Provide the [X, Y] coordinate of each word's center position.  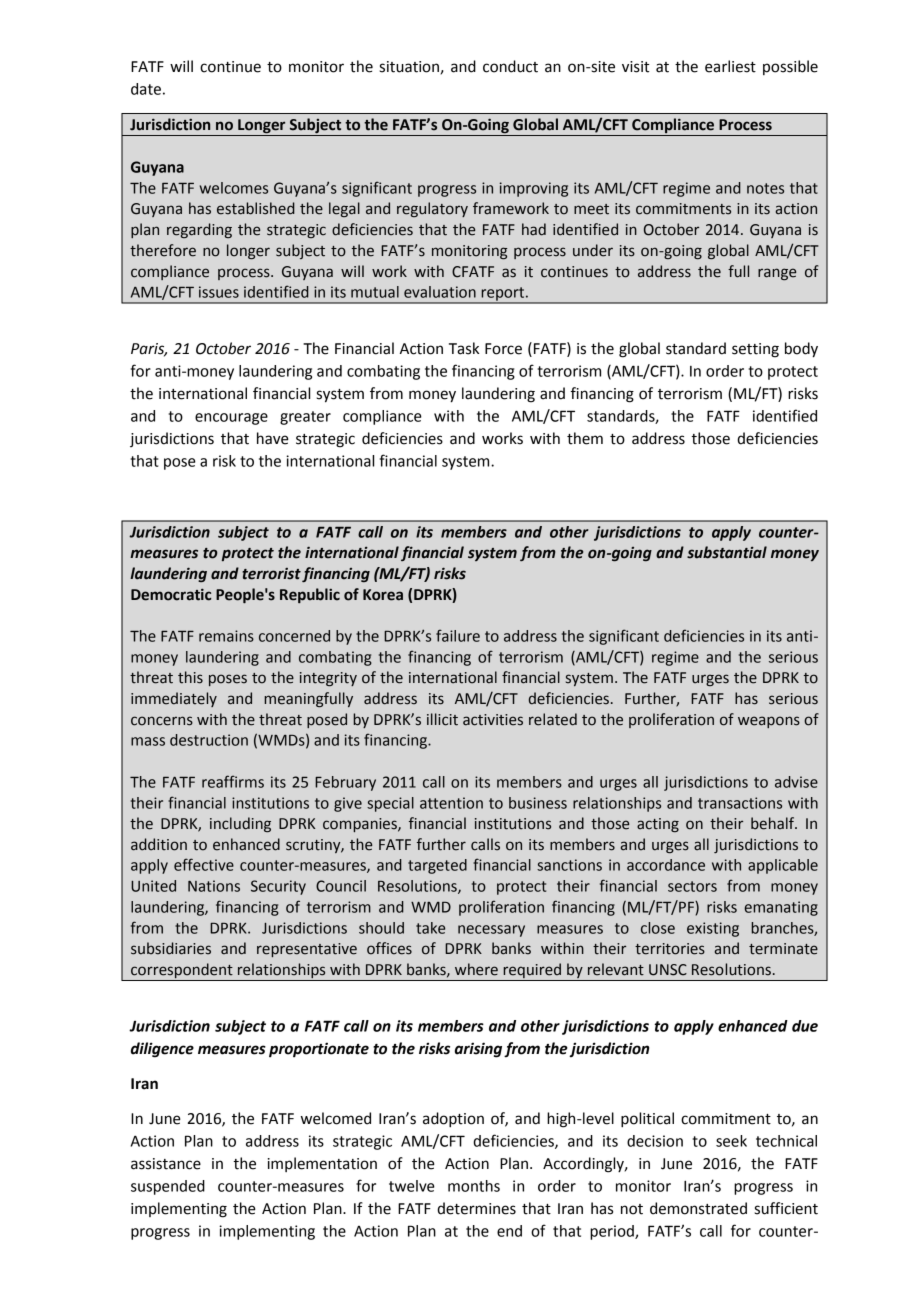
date [146, 89]
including [240, 824]
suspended [168, 1187]
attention [451, 803]
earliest [730, 66]
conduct [510, 66]
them [585, 438]
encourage [231, 419]
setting [755, 350]
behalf [774, 823]
